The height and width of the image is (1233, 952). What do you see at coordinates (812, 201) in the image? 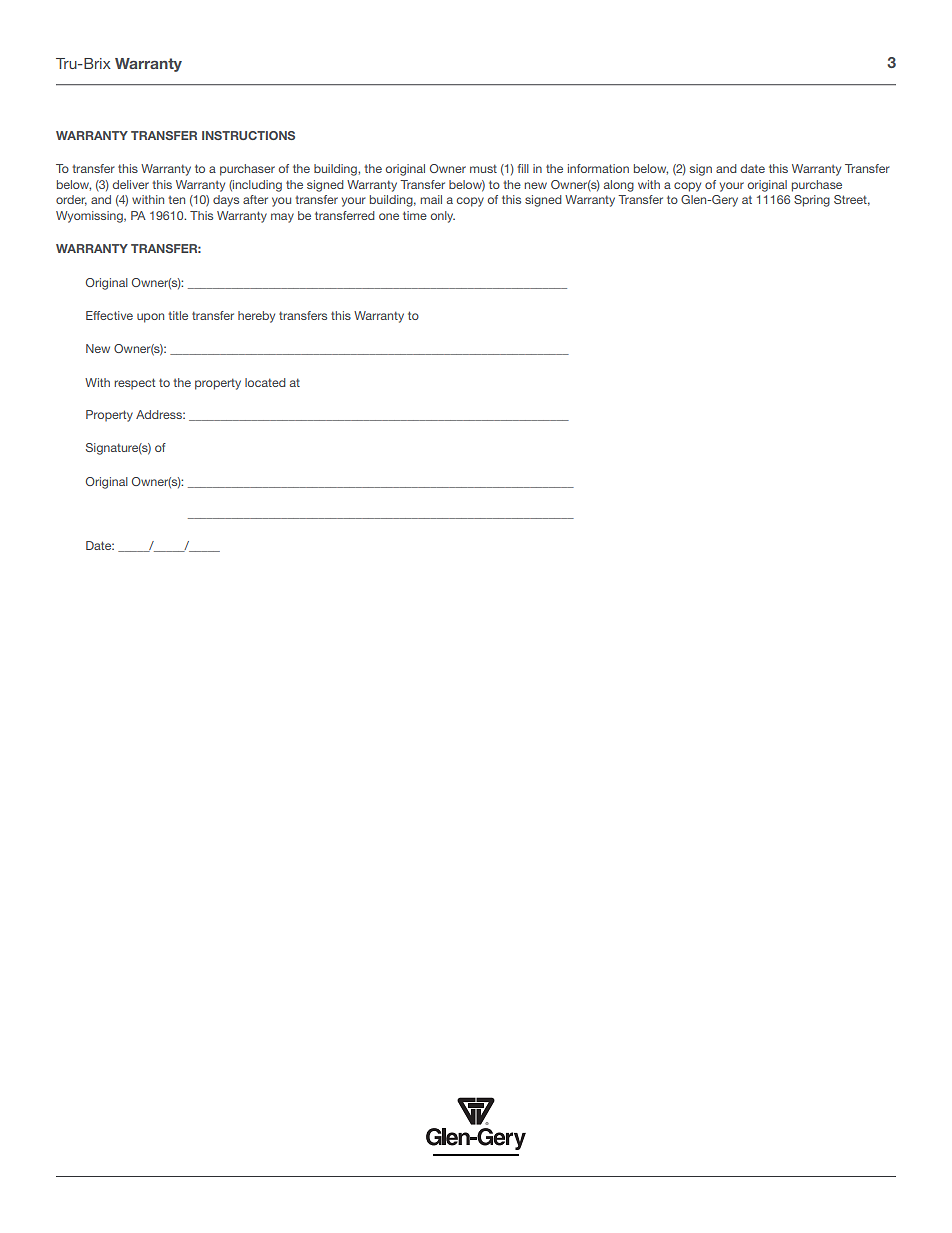
I see `Spring` at bounding box center [812, 201].
